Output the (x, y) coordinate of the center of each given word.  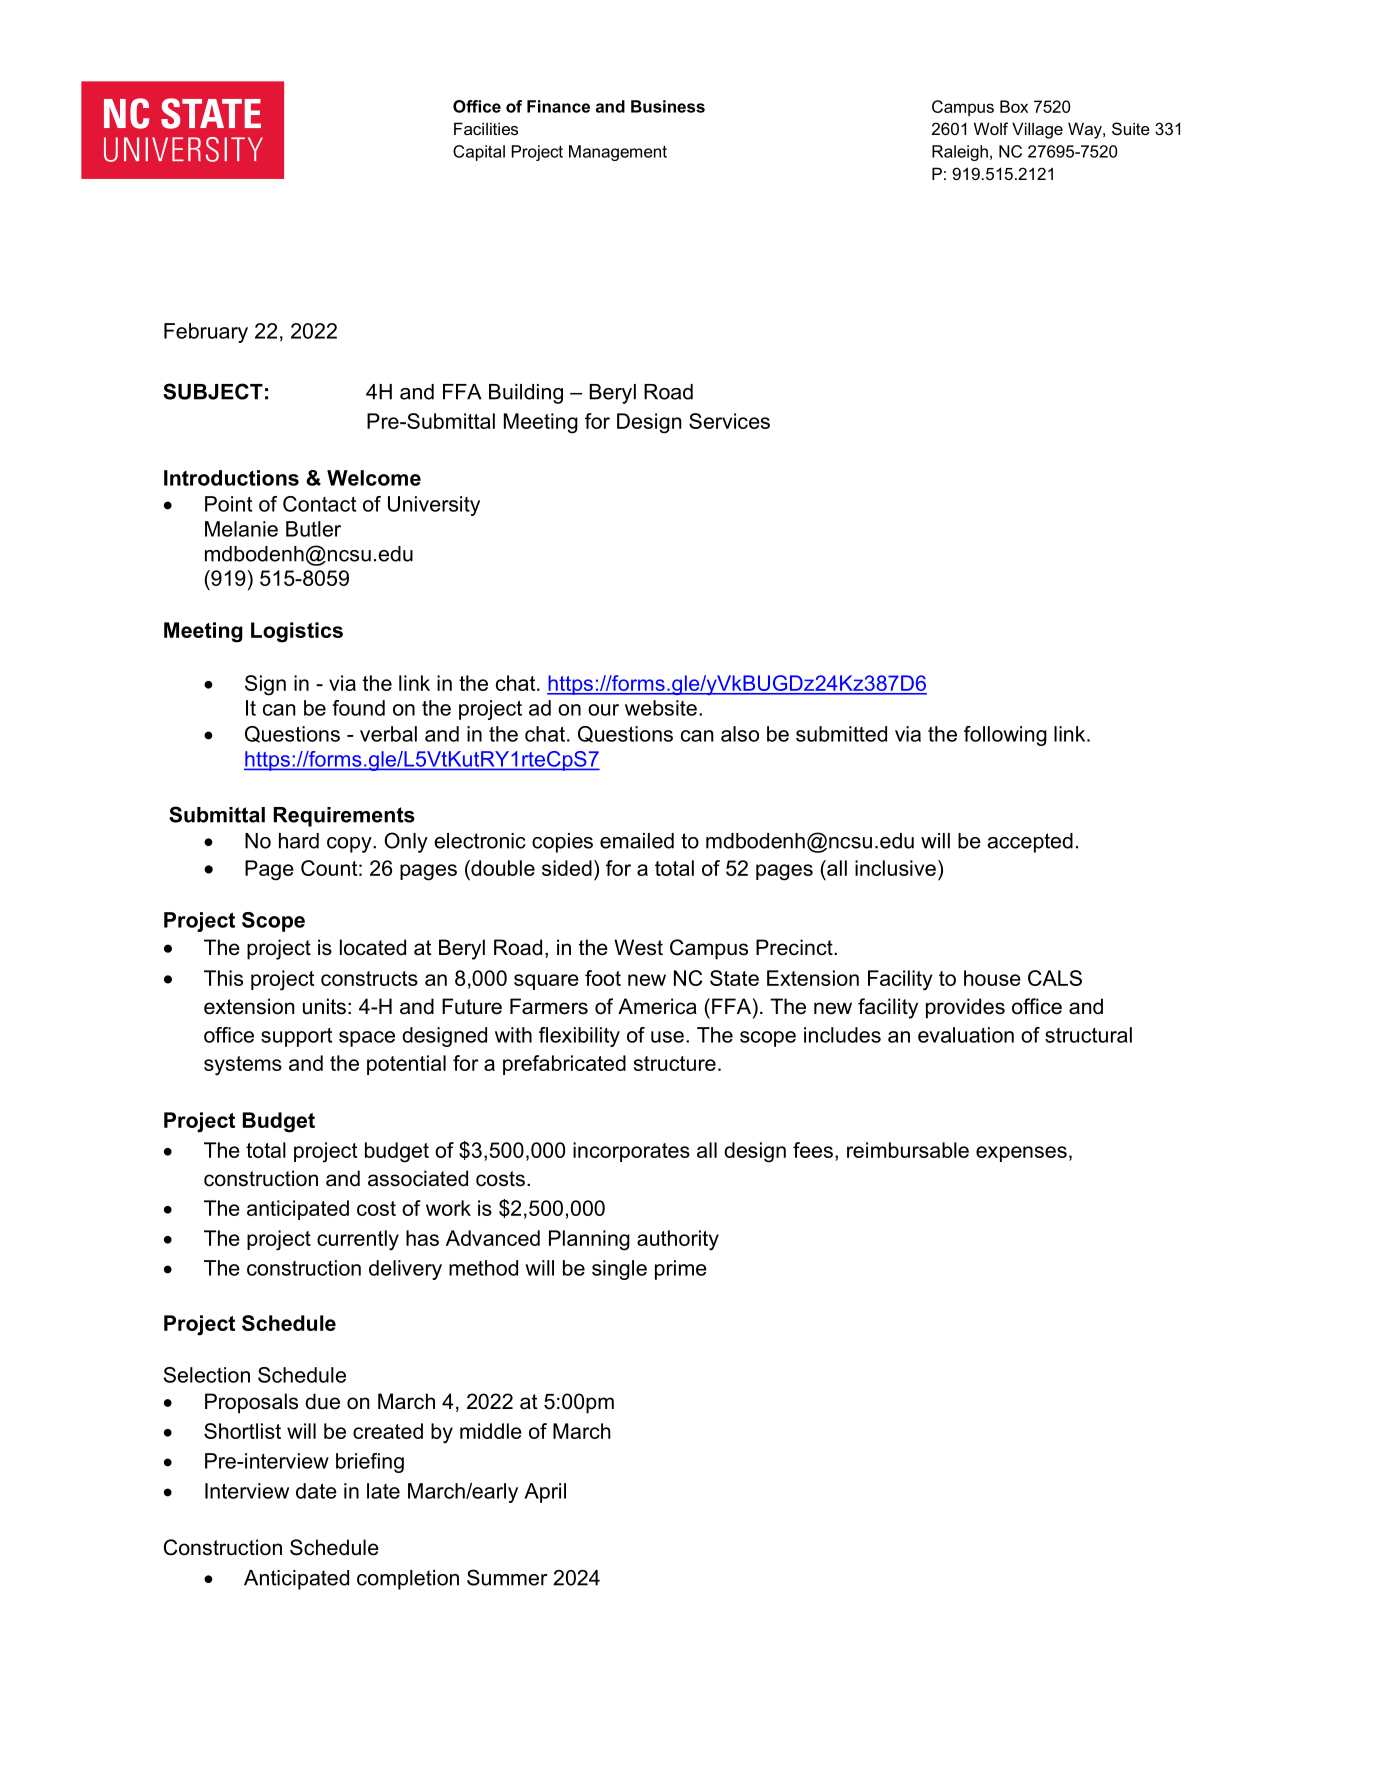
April (545, 1493)
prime (681, 1270)
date (316, 1491)
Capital (479, 153)
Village (1037, 130)
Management (618, 153)
